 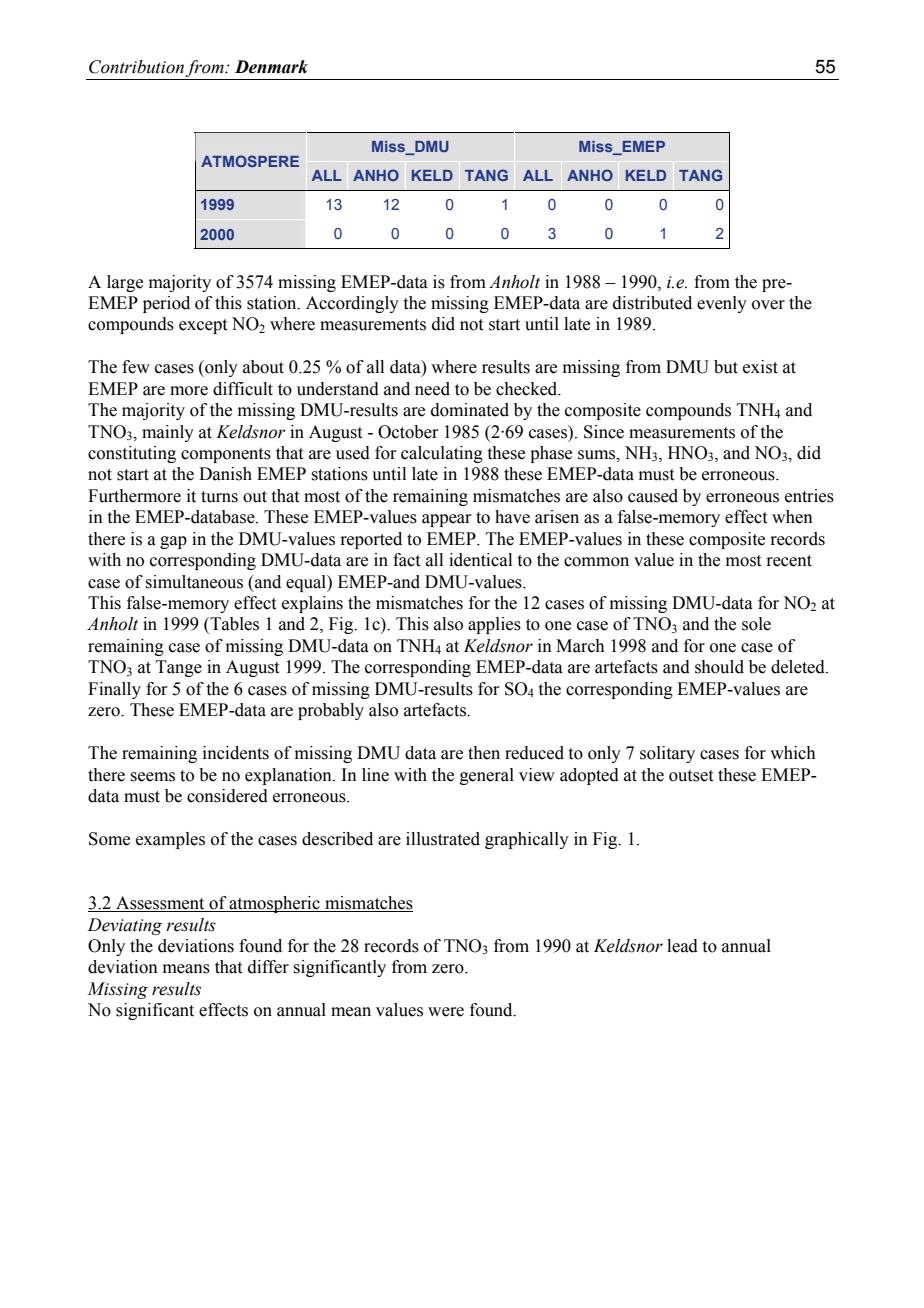 What do you see at coordinates (271, 67) in the screenshot?
I see `Denmark` at bounding box center [271, 67].
